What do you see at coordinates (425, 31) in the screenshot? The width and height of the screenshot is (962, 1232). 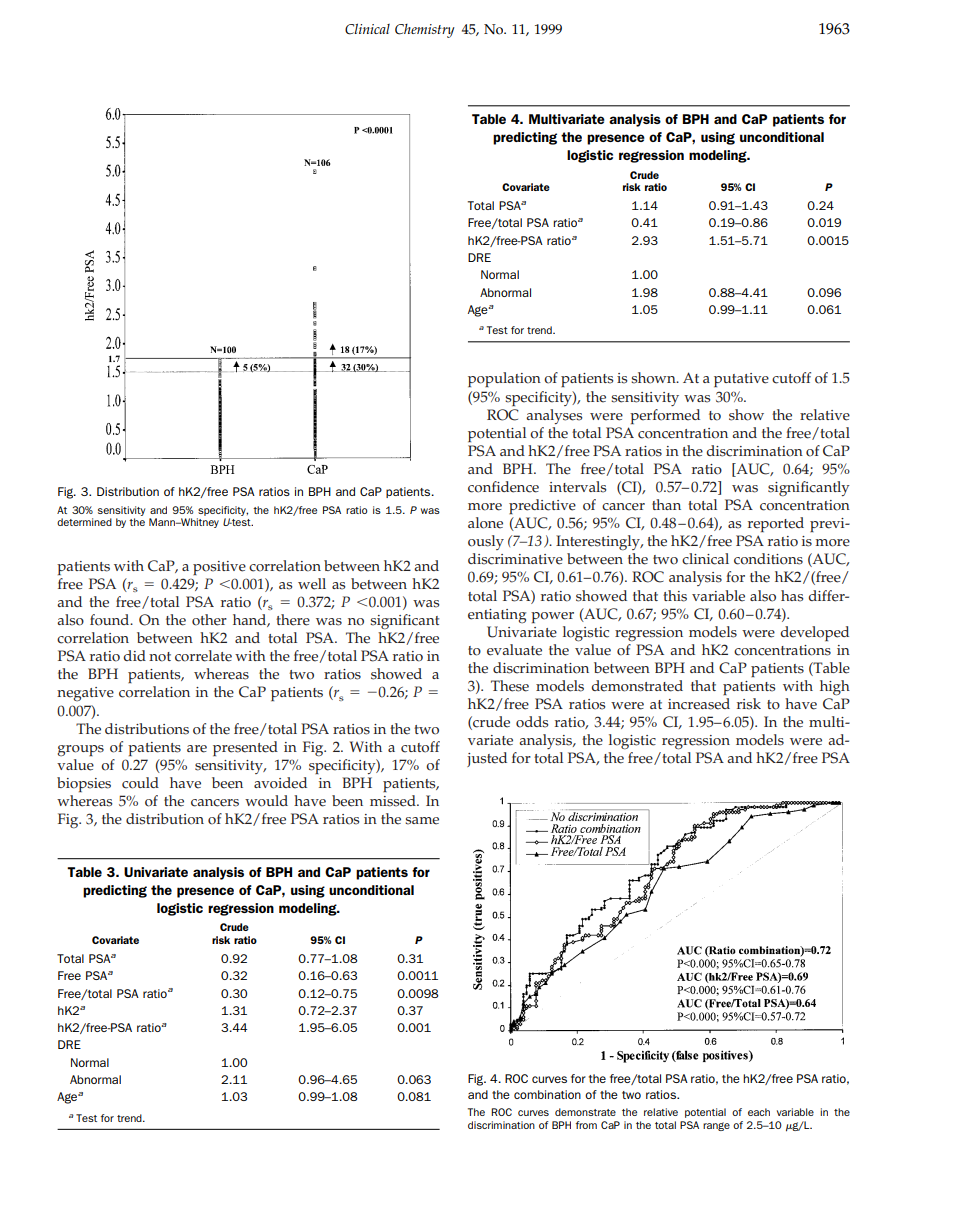 I see `Chemistry` at bounding box center [425, 31].
